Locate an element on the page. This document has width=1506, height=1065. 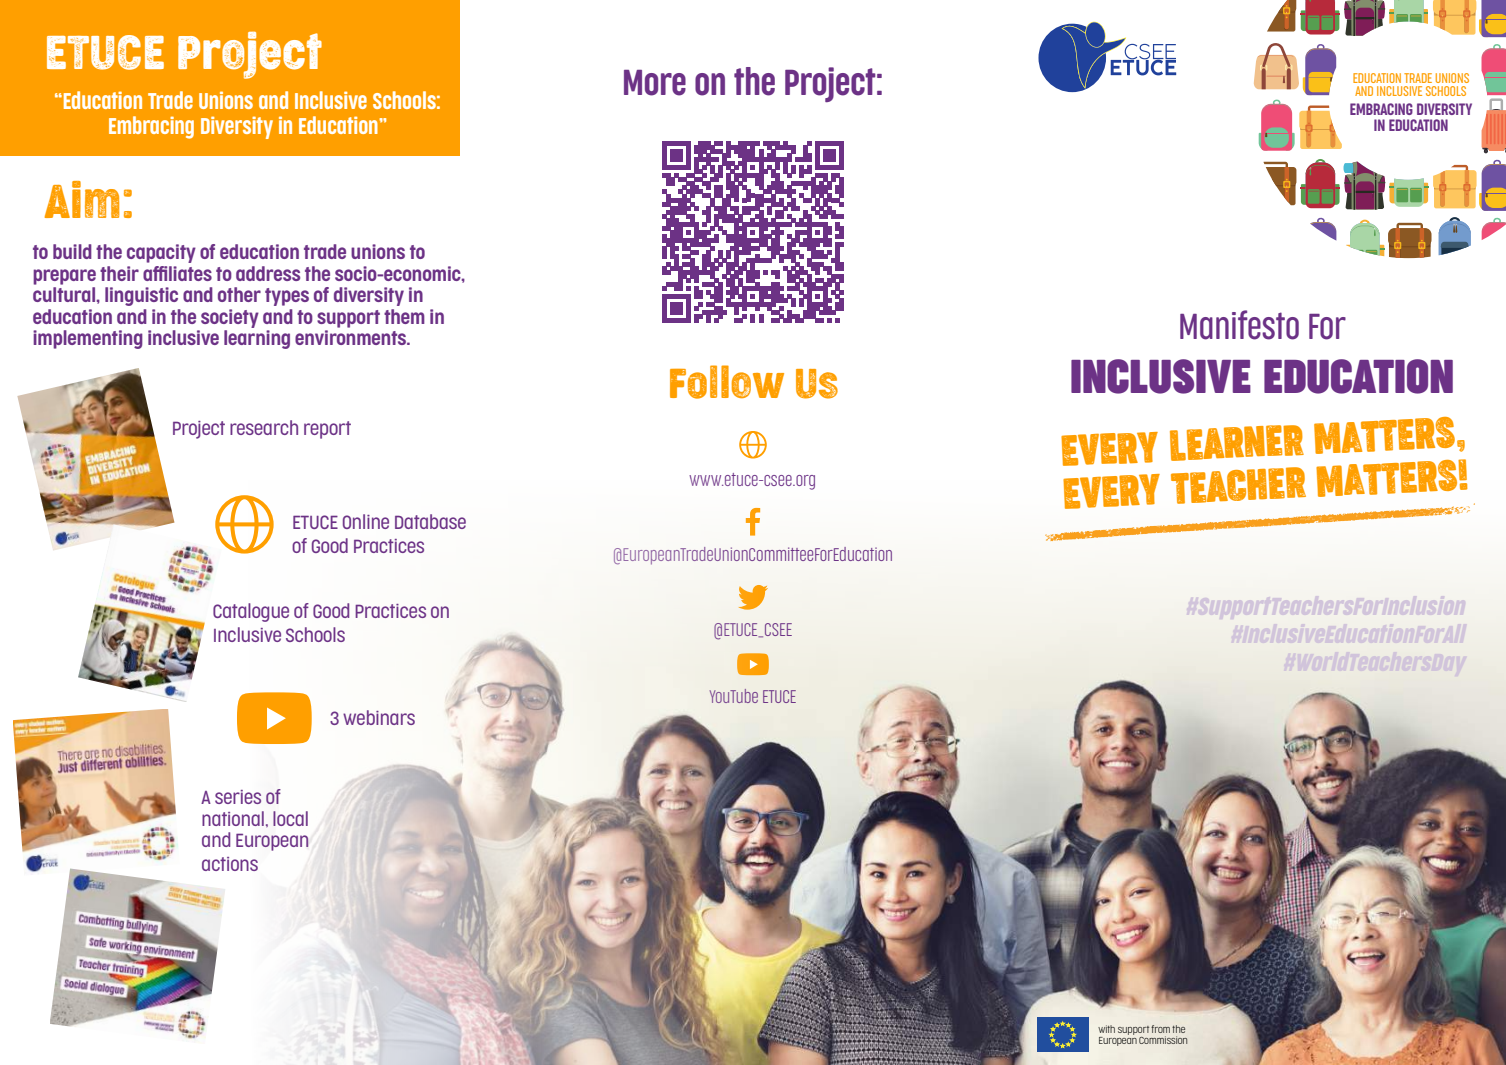
Manifesto is located at coordinates (1239, 325).
